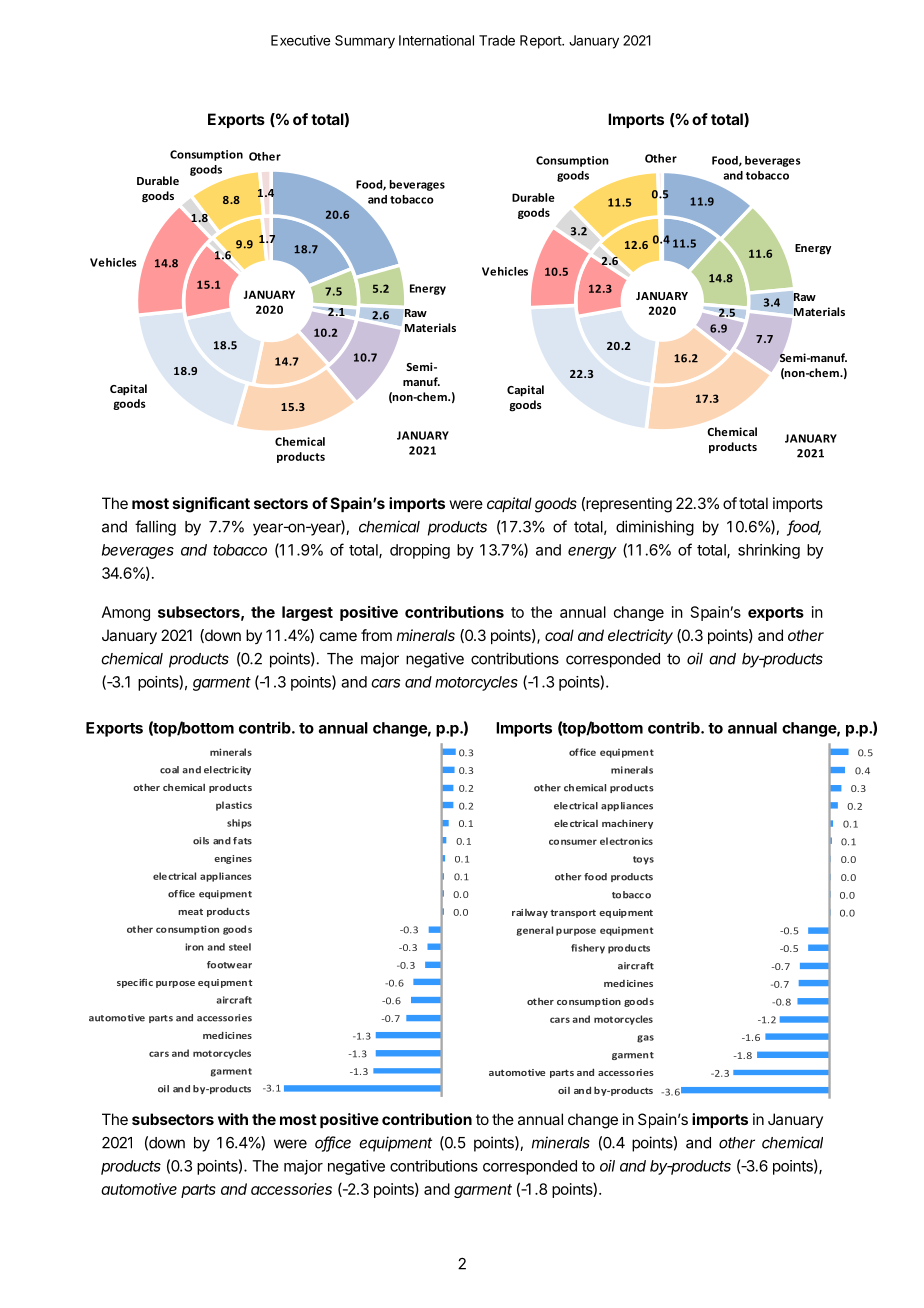 The width and height of the screenshot is (924, 1308). What do you see at coordinates (233, 1119) in the screenshot?
I see `with` at bounding box center [233, 1119].
